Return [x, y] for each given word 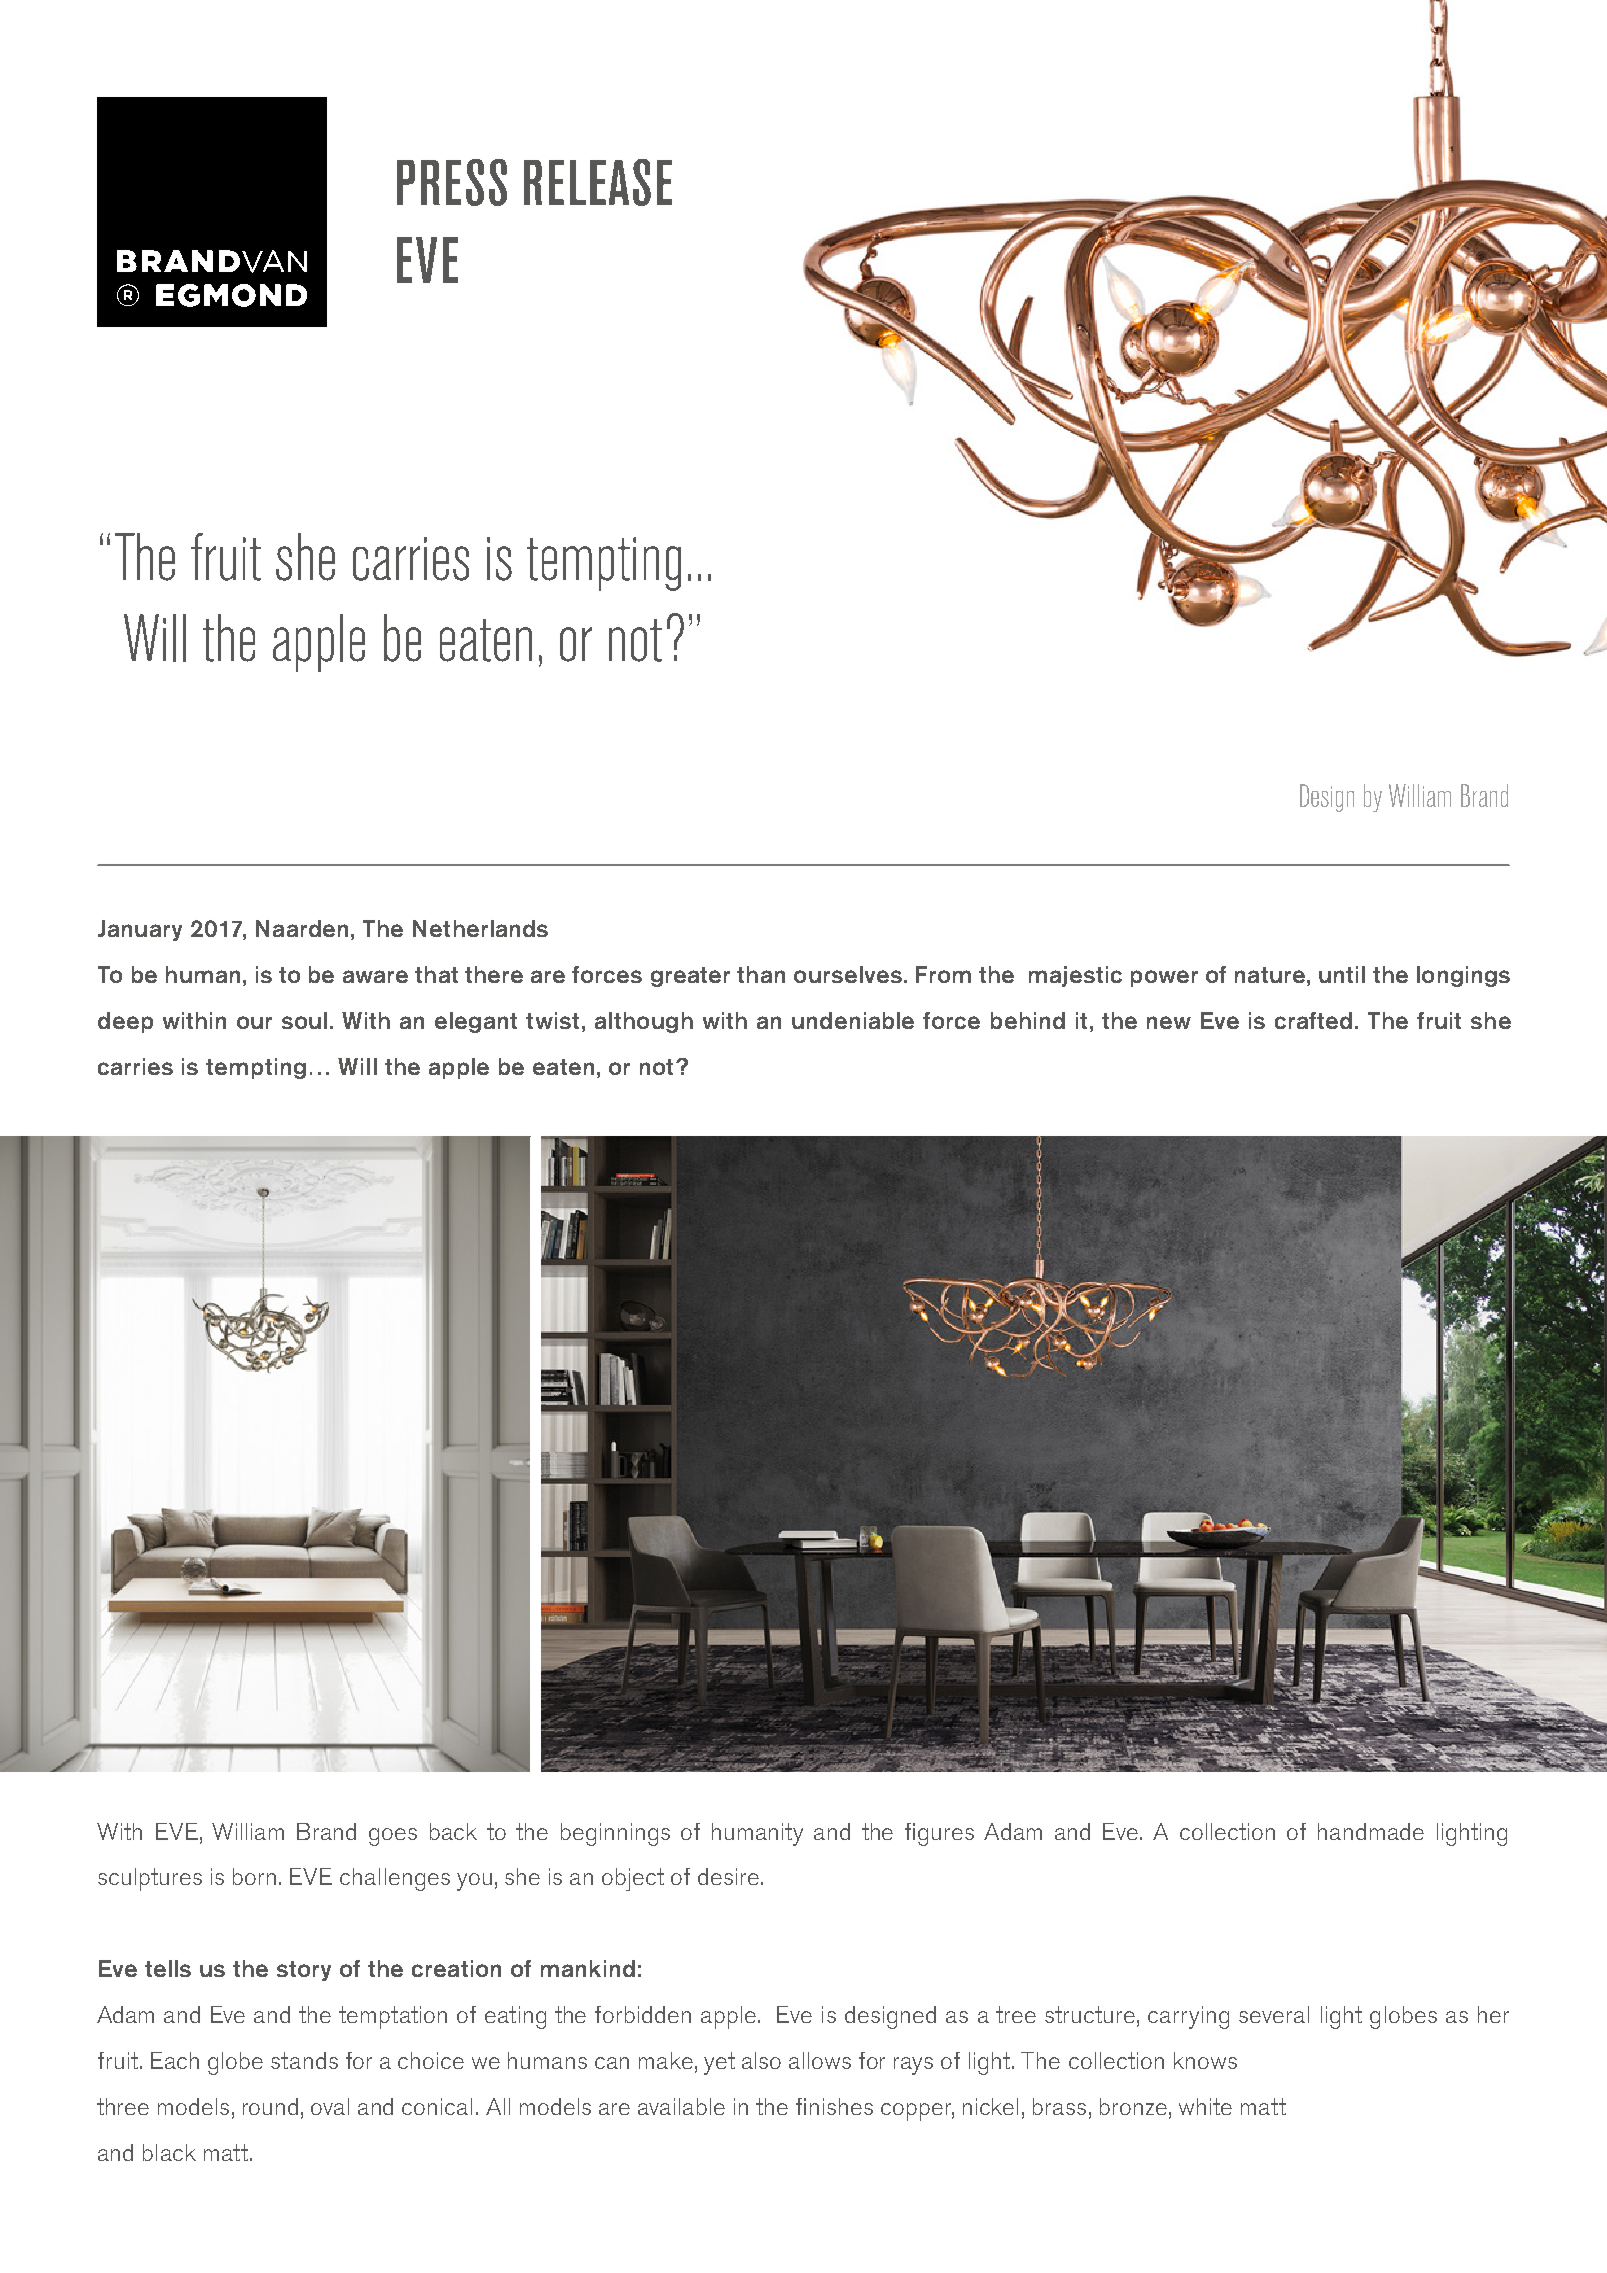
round [270, 2106]
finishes [834, 2106]
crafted [1313, 1020]
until [1342, 974]
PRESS [452, 182]
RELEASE [598, 182]
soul [304, 1020]
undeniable [853, 1020]
